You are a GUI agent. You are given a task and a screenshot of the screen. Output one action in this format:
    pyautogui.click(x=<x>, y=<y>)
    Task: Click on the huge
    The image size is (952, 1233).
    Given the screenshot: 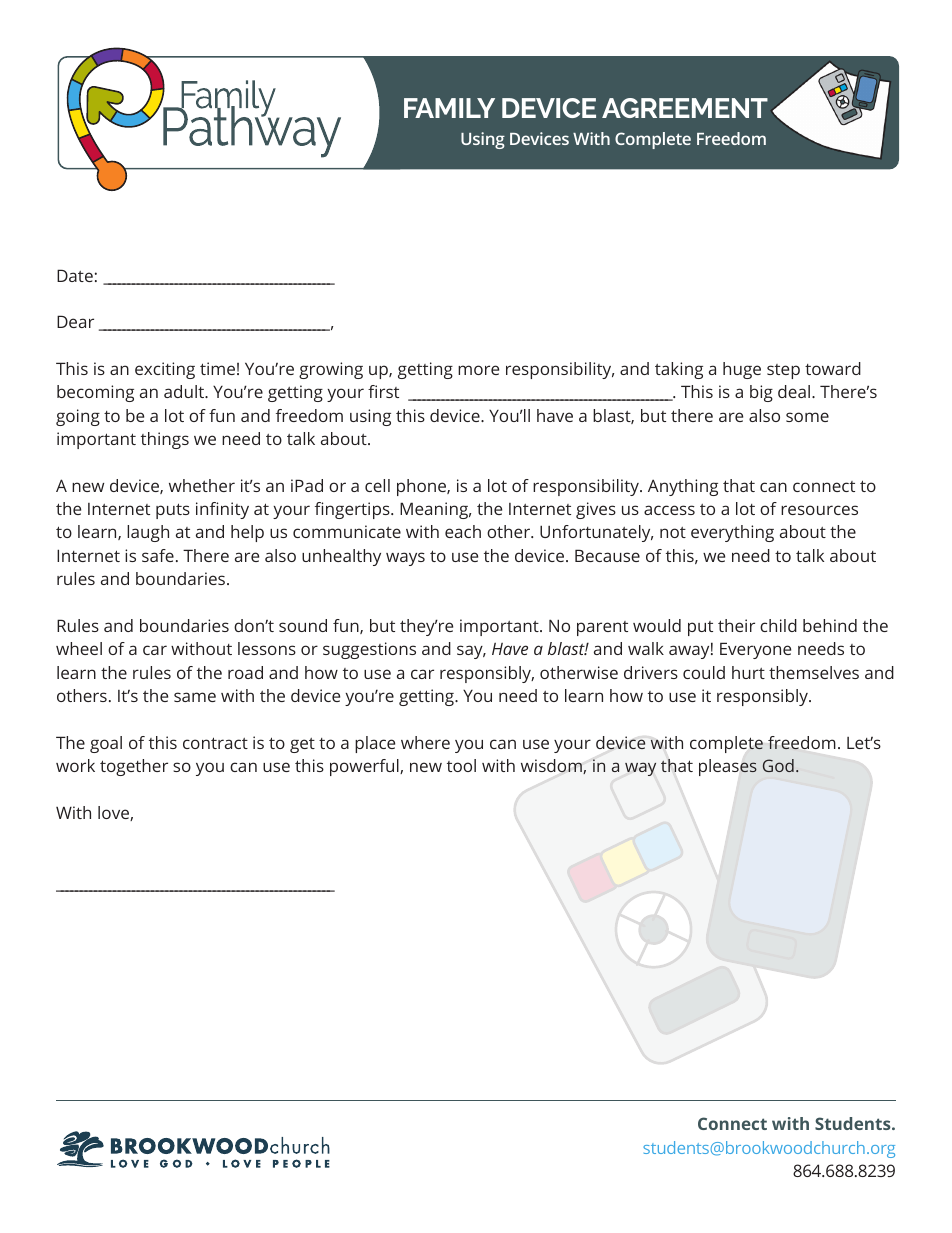 What is the action you would take?
    pyautogui.click(x=742, y=370)
